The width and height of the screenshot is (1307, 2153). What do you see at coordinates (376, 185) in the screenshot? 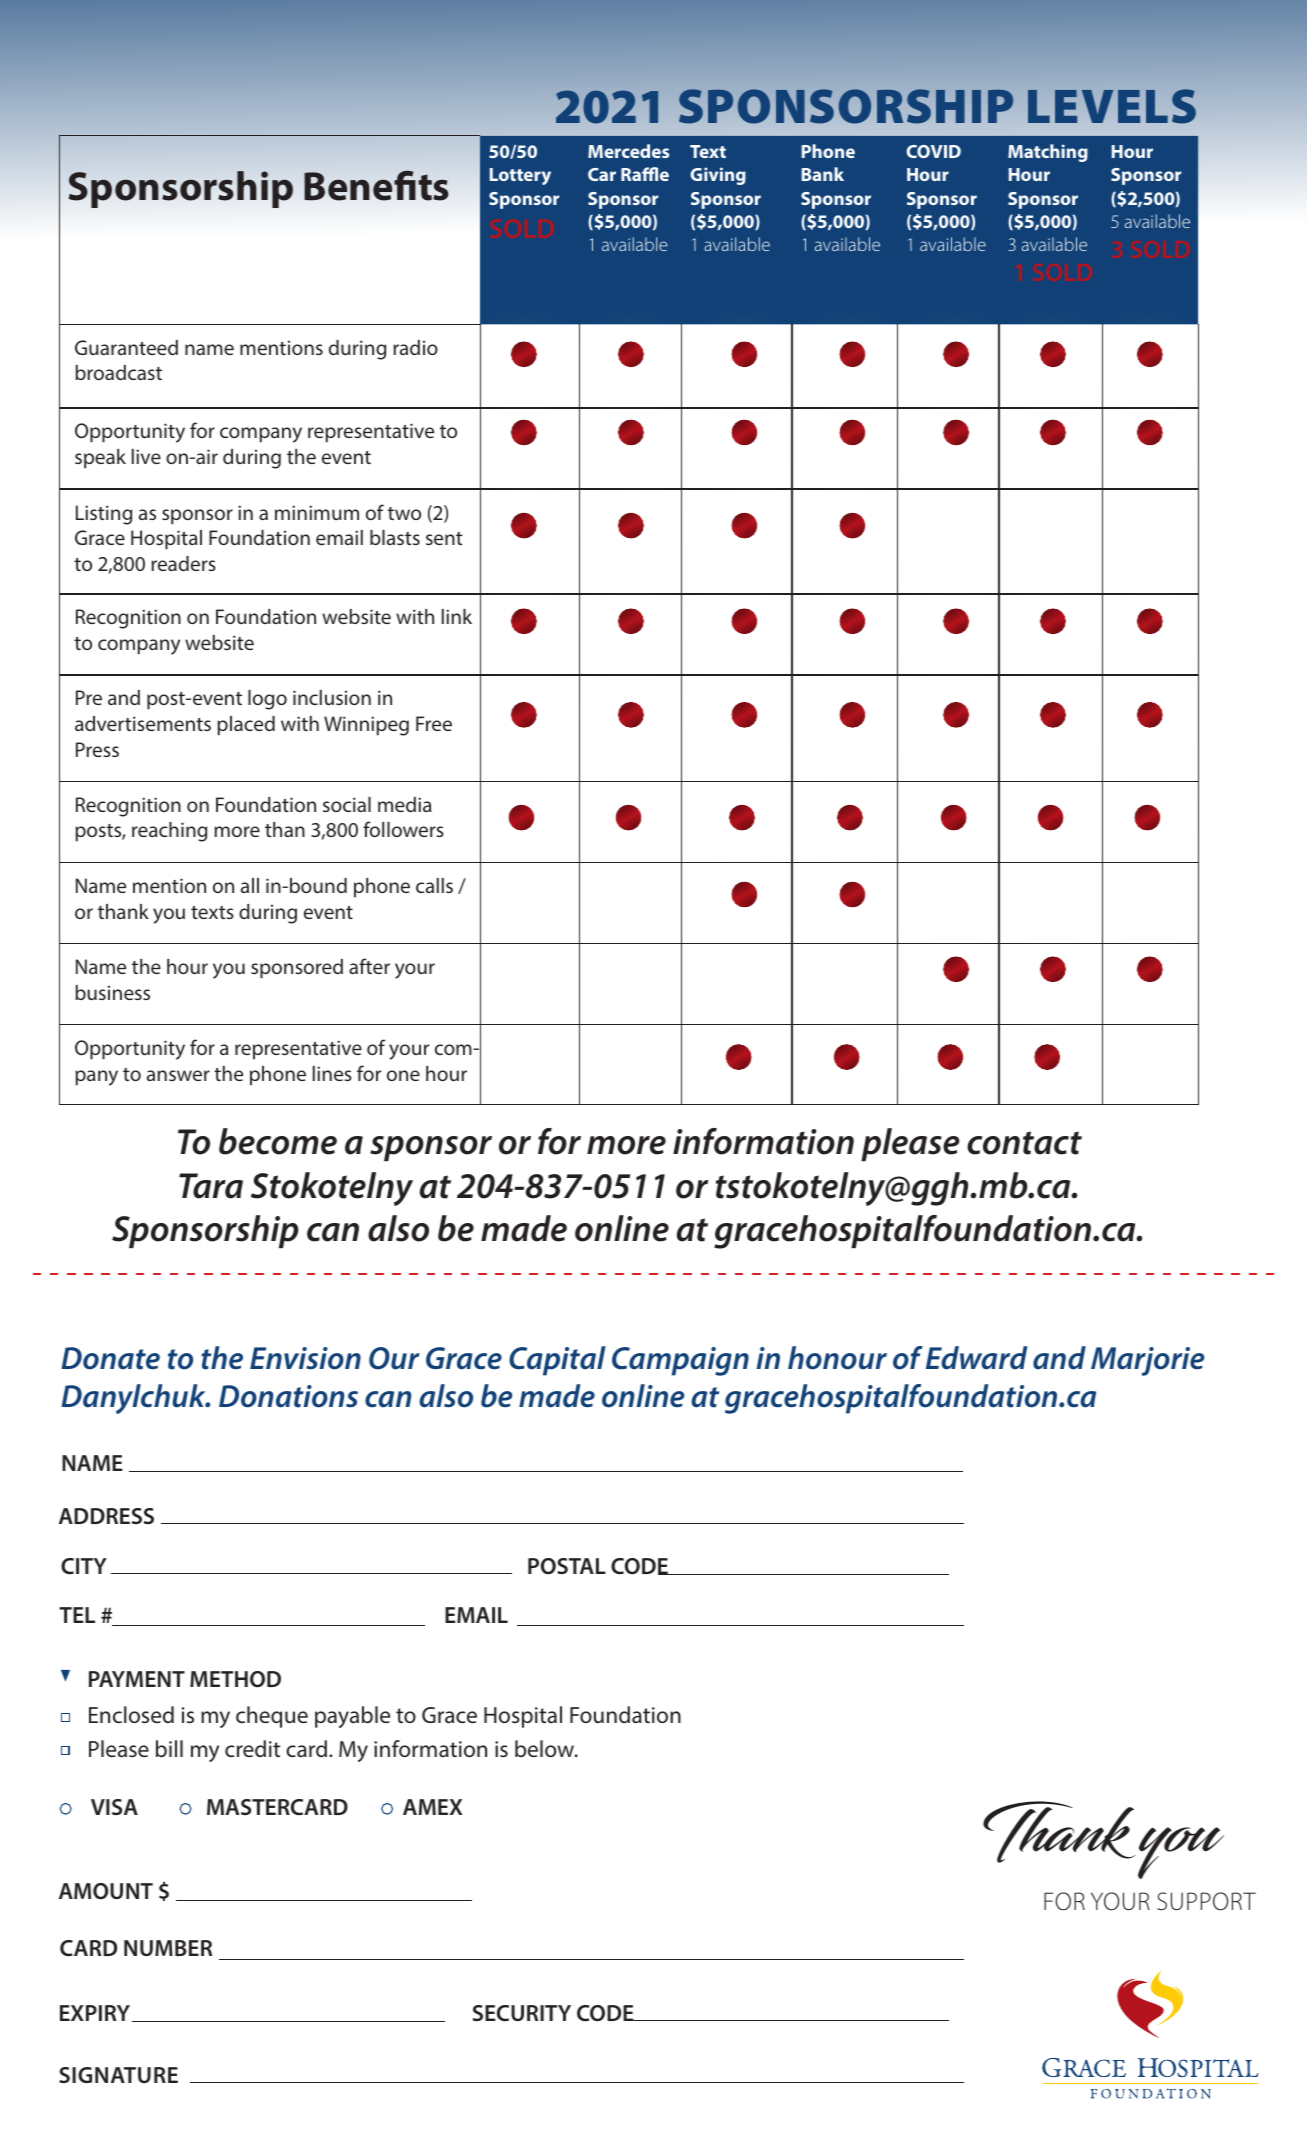
I see `Benefits` at bounding box center [376, 185].
